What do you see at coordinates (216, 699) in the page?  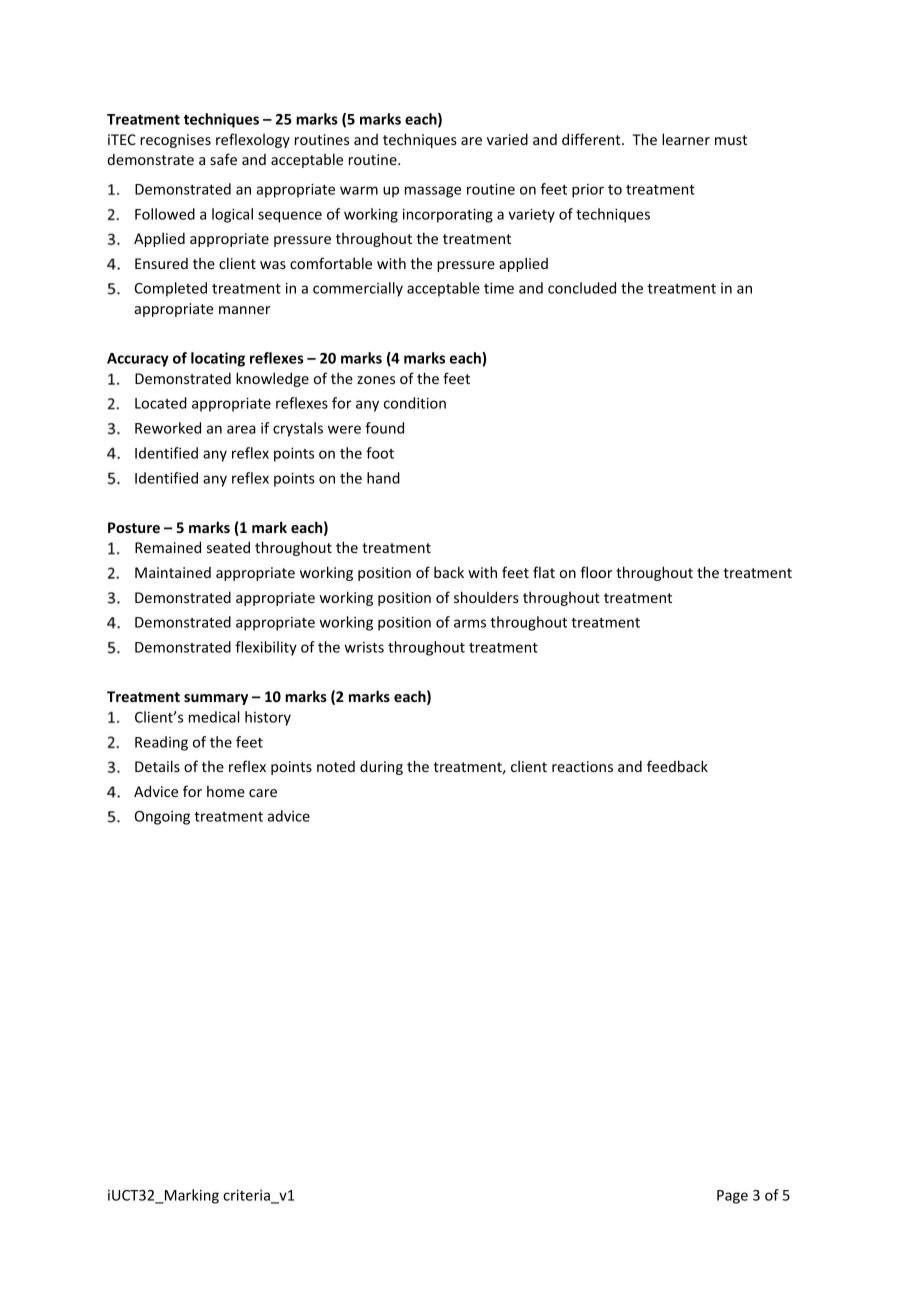 I see `summary` at bounding box center [216, 699].
